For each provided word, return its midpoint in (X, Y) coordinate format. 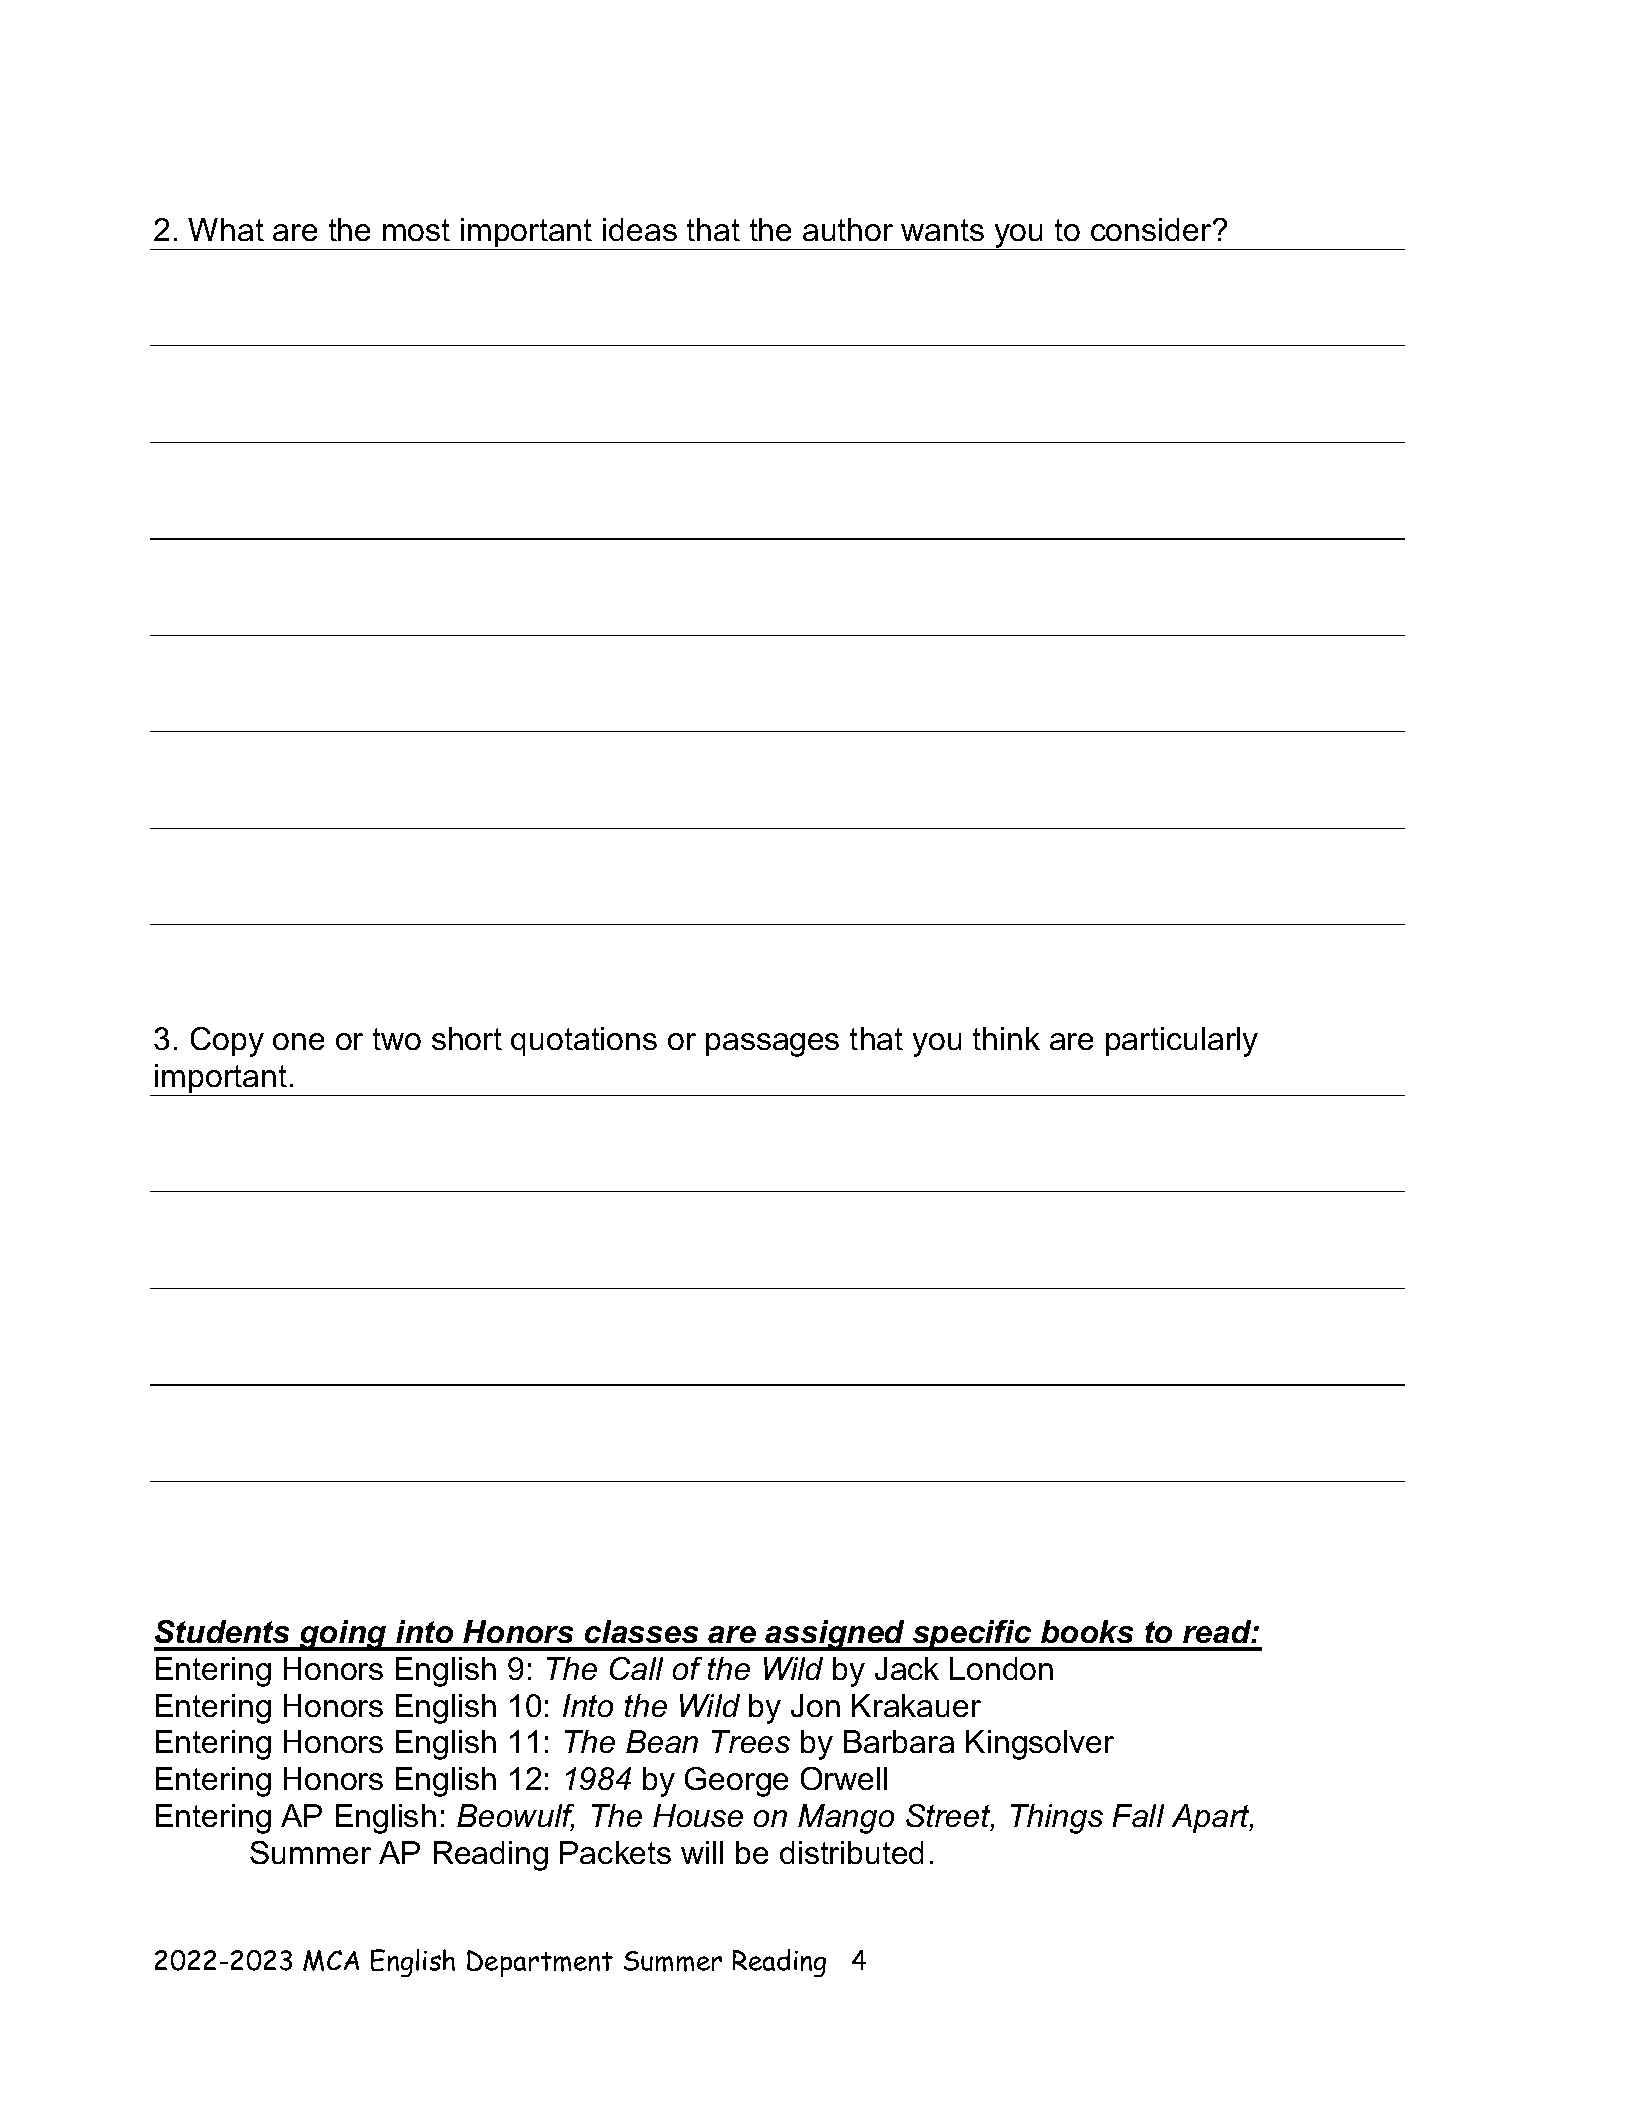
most (416, 230)
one (298, 1041)
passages (772, 1045)
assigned (836, 1635)
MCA (331, 1960)
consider (1152, 229)
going (343, 1635)
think (1006, 1038)
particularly (1182, 1042)
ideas (640, 229)
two (397, 1039)
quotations (584, 1041)
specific (972, 1635)
